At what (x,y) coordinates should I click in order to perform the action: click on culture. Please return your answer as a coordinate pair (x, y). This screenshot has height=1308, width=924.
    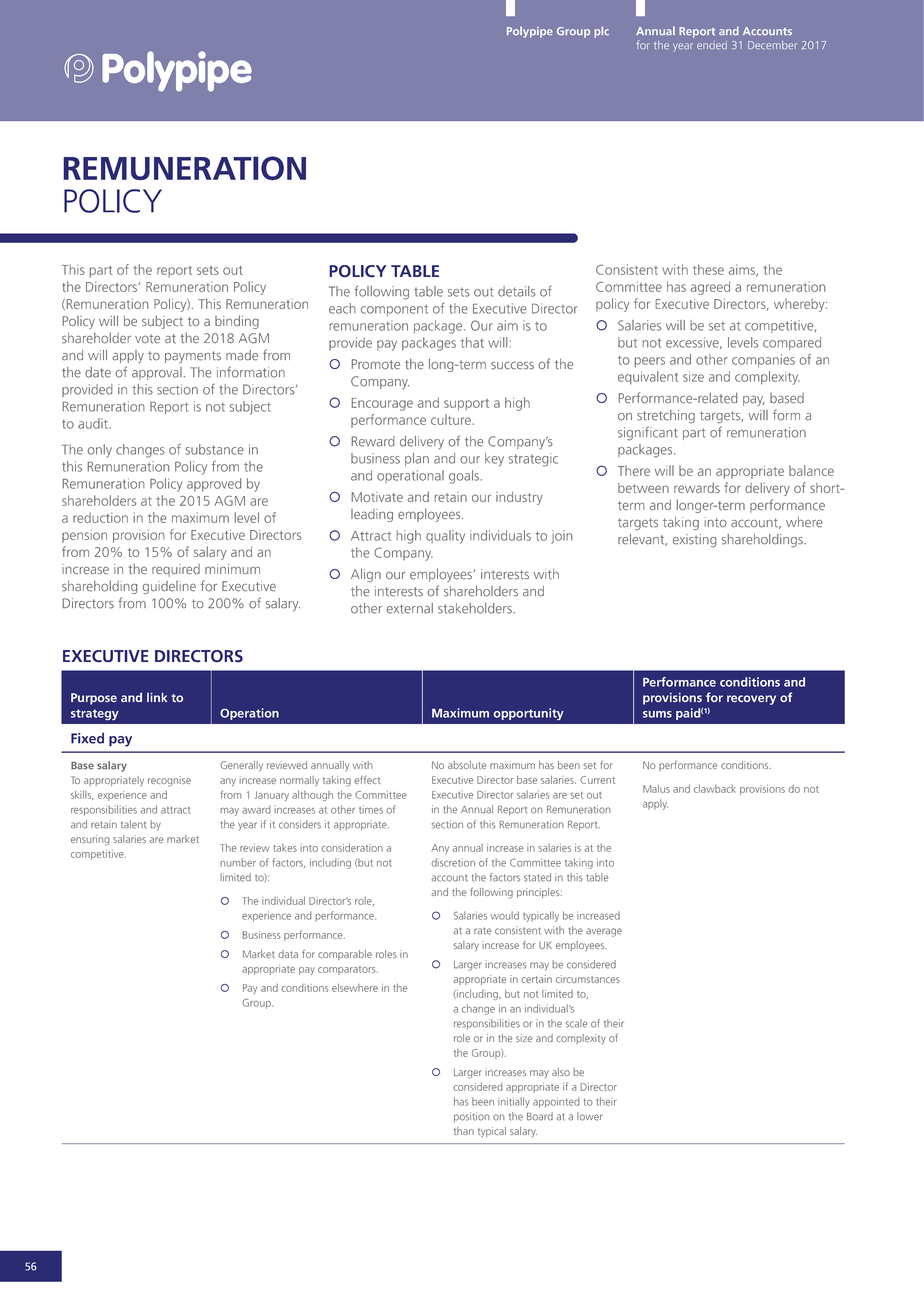
    Looking at the image, I should click on (451, 419).
